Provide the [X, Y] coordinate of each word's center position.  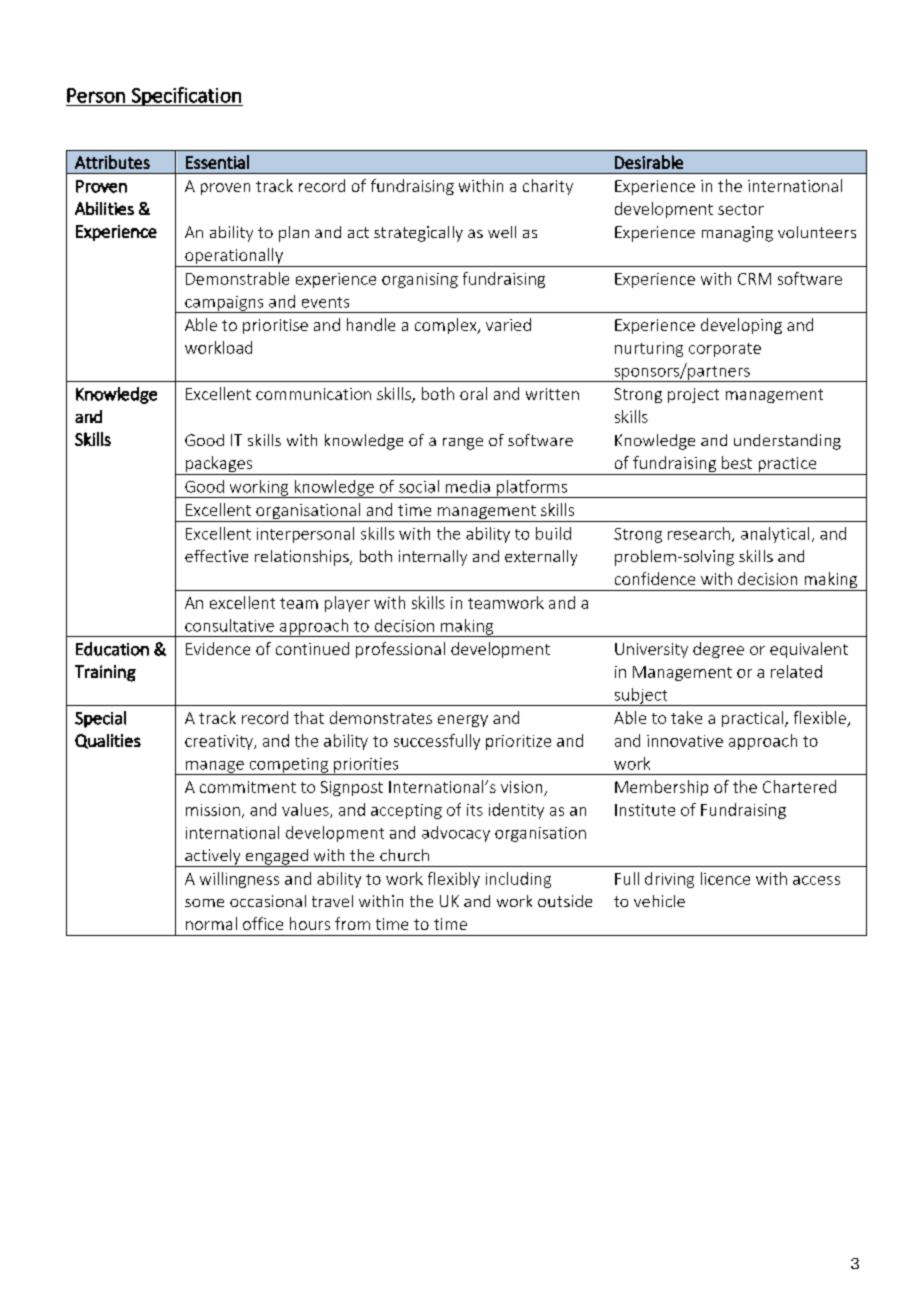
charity [548, 187]
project [693, 395]
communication [313, 394]
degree [718, 650]
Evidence [218, 648]
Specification [186, 96]
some [204, 903]
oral [473, 393]
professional [400, 650]
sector [741, 209]
